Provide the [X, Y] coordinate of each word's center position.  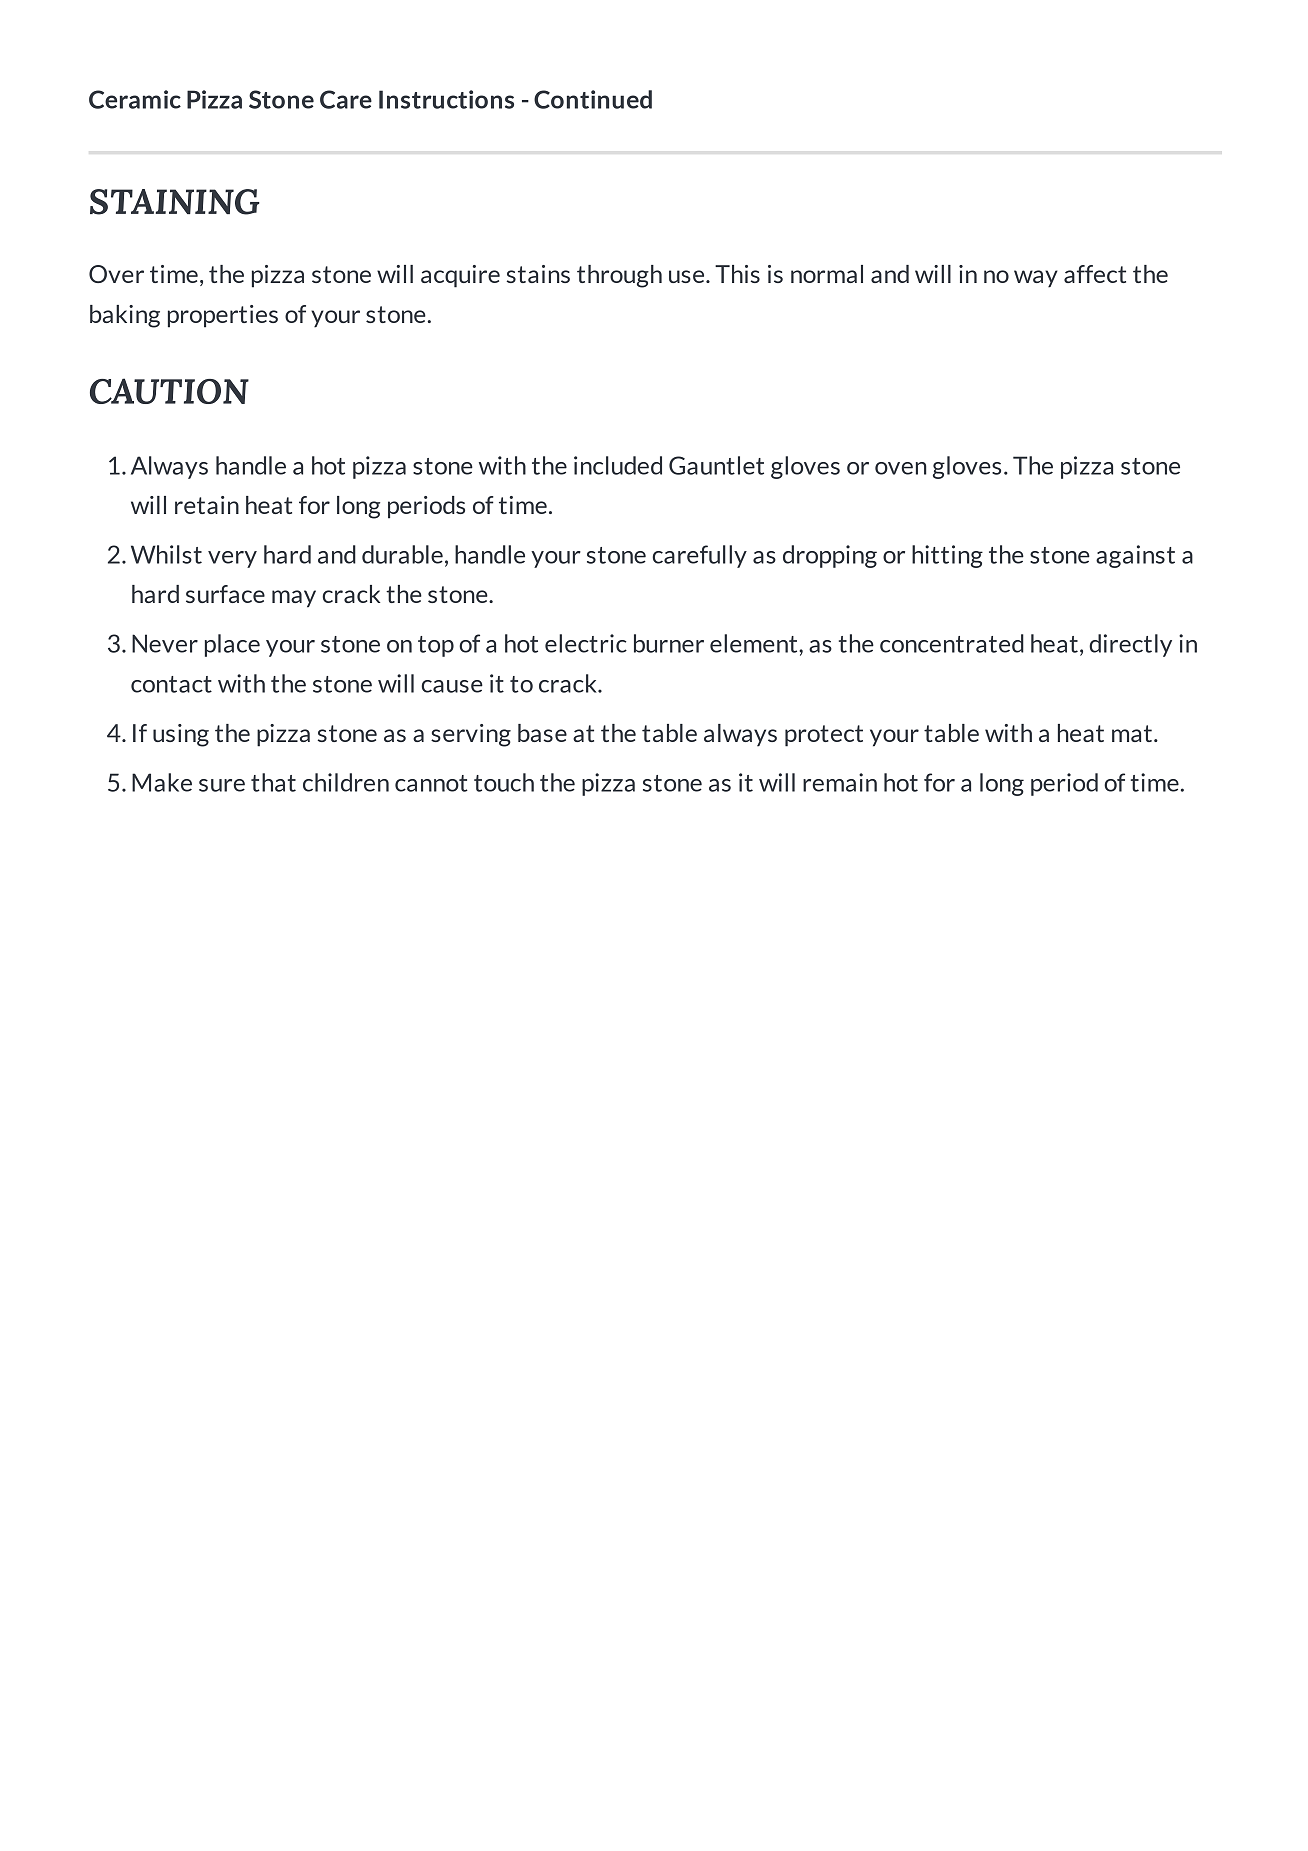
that [273, 782]
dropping [830, 556]
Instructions [446, 99]
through [619, 276]
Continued [593, 99]
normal [827, 274]
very [232, 559]
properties [223, 316]
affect [1095, 274]
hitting [947, 556]
